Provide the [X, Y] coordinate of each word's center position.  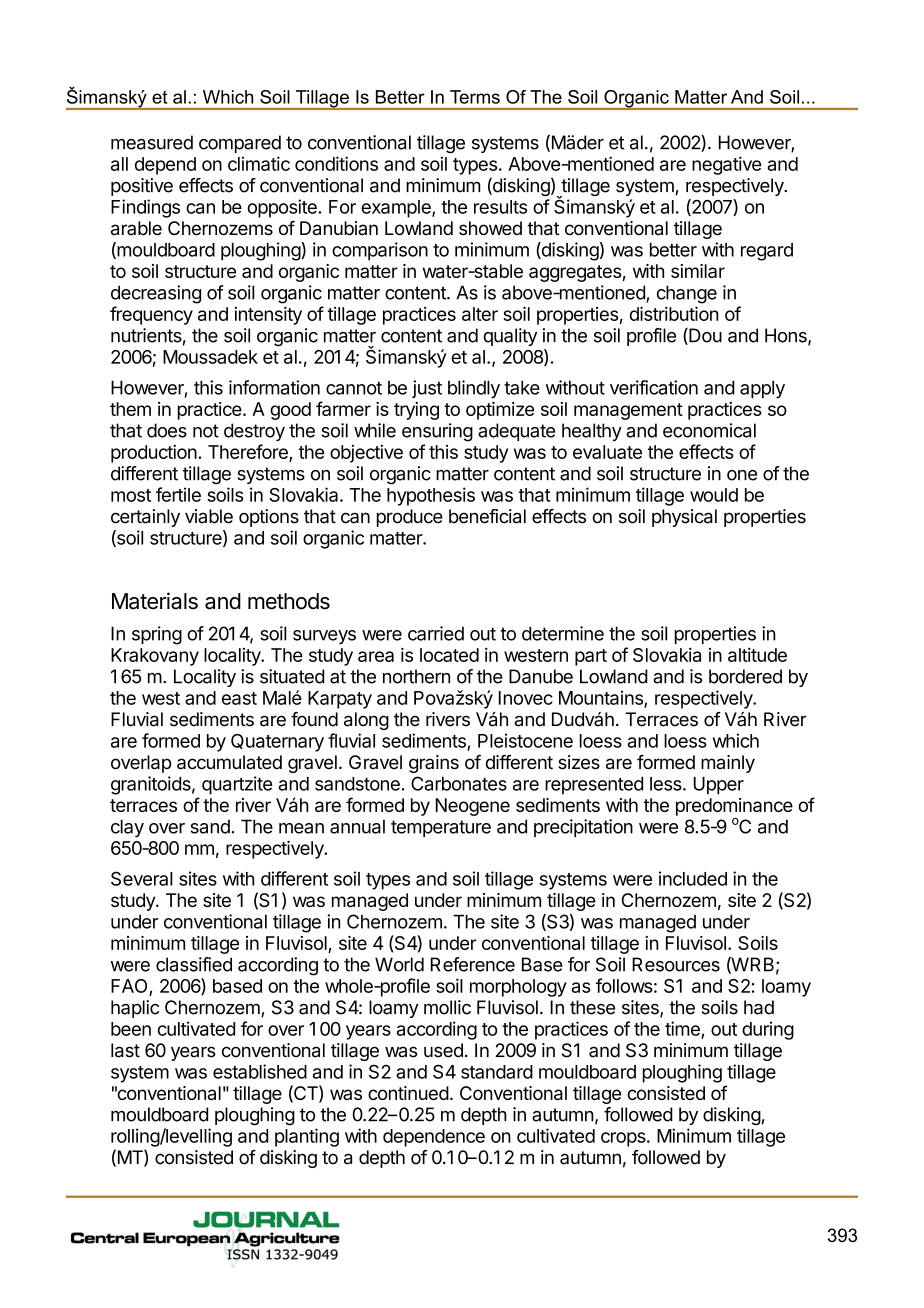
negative [727, 165]
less [667, 784]
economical [709, 430]
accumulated [229, 762]
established [260, 1071]
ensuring [437, 432]
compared [240, 144]
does [167, 430]
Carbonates [459, 783]
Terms [475, 97]
